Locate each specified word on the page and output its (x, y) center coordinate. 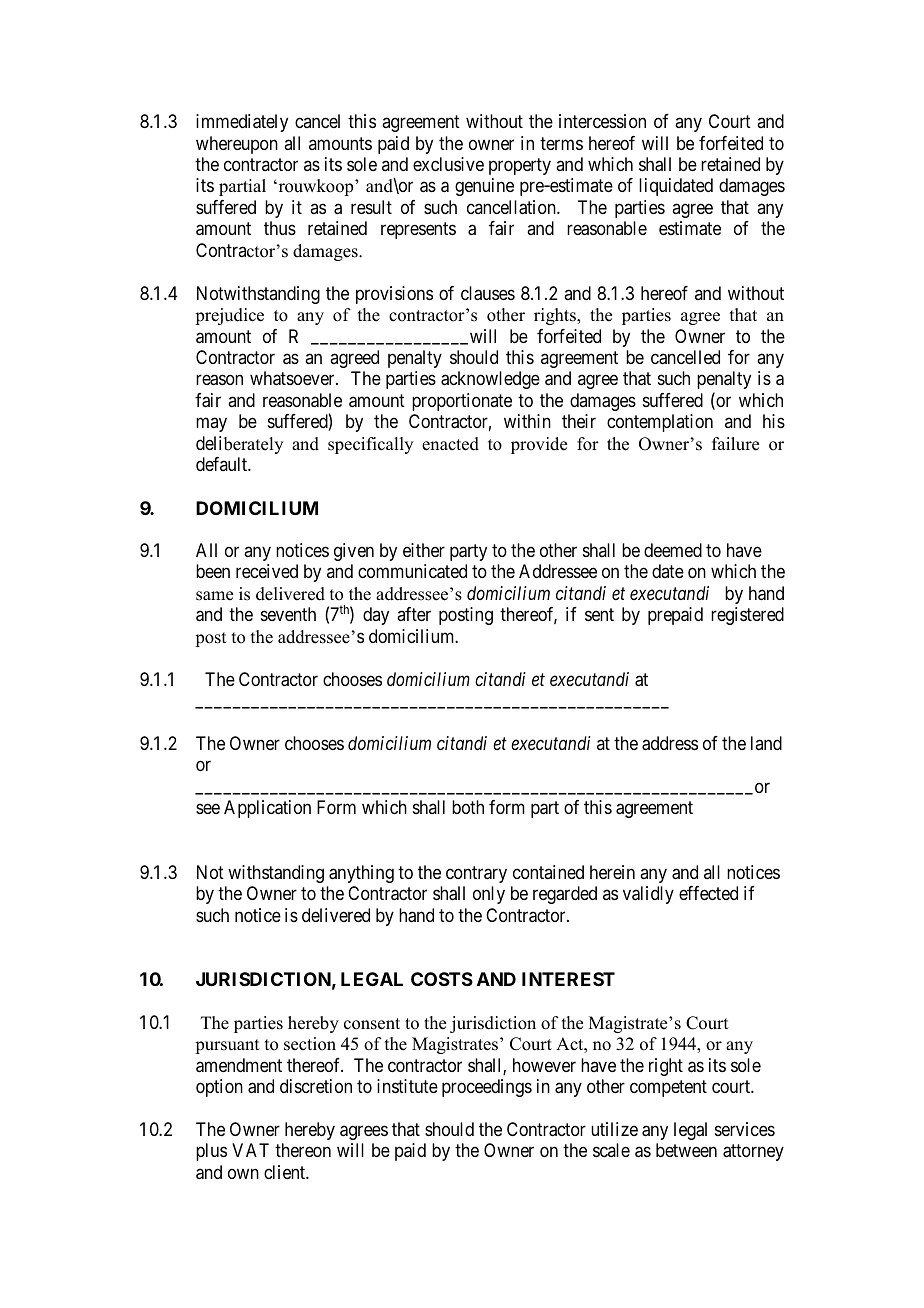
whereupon (237, 145)
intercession (602, 121)
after (414, 614)
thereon (303, 1150)
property (520, 166)
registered (747, 616)
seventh (288, 614)
